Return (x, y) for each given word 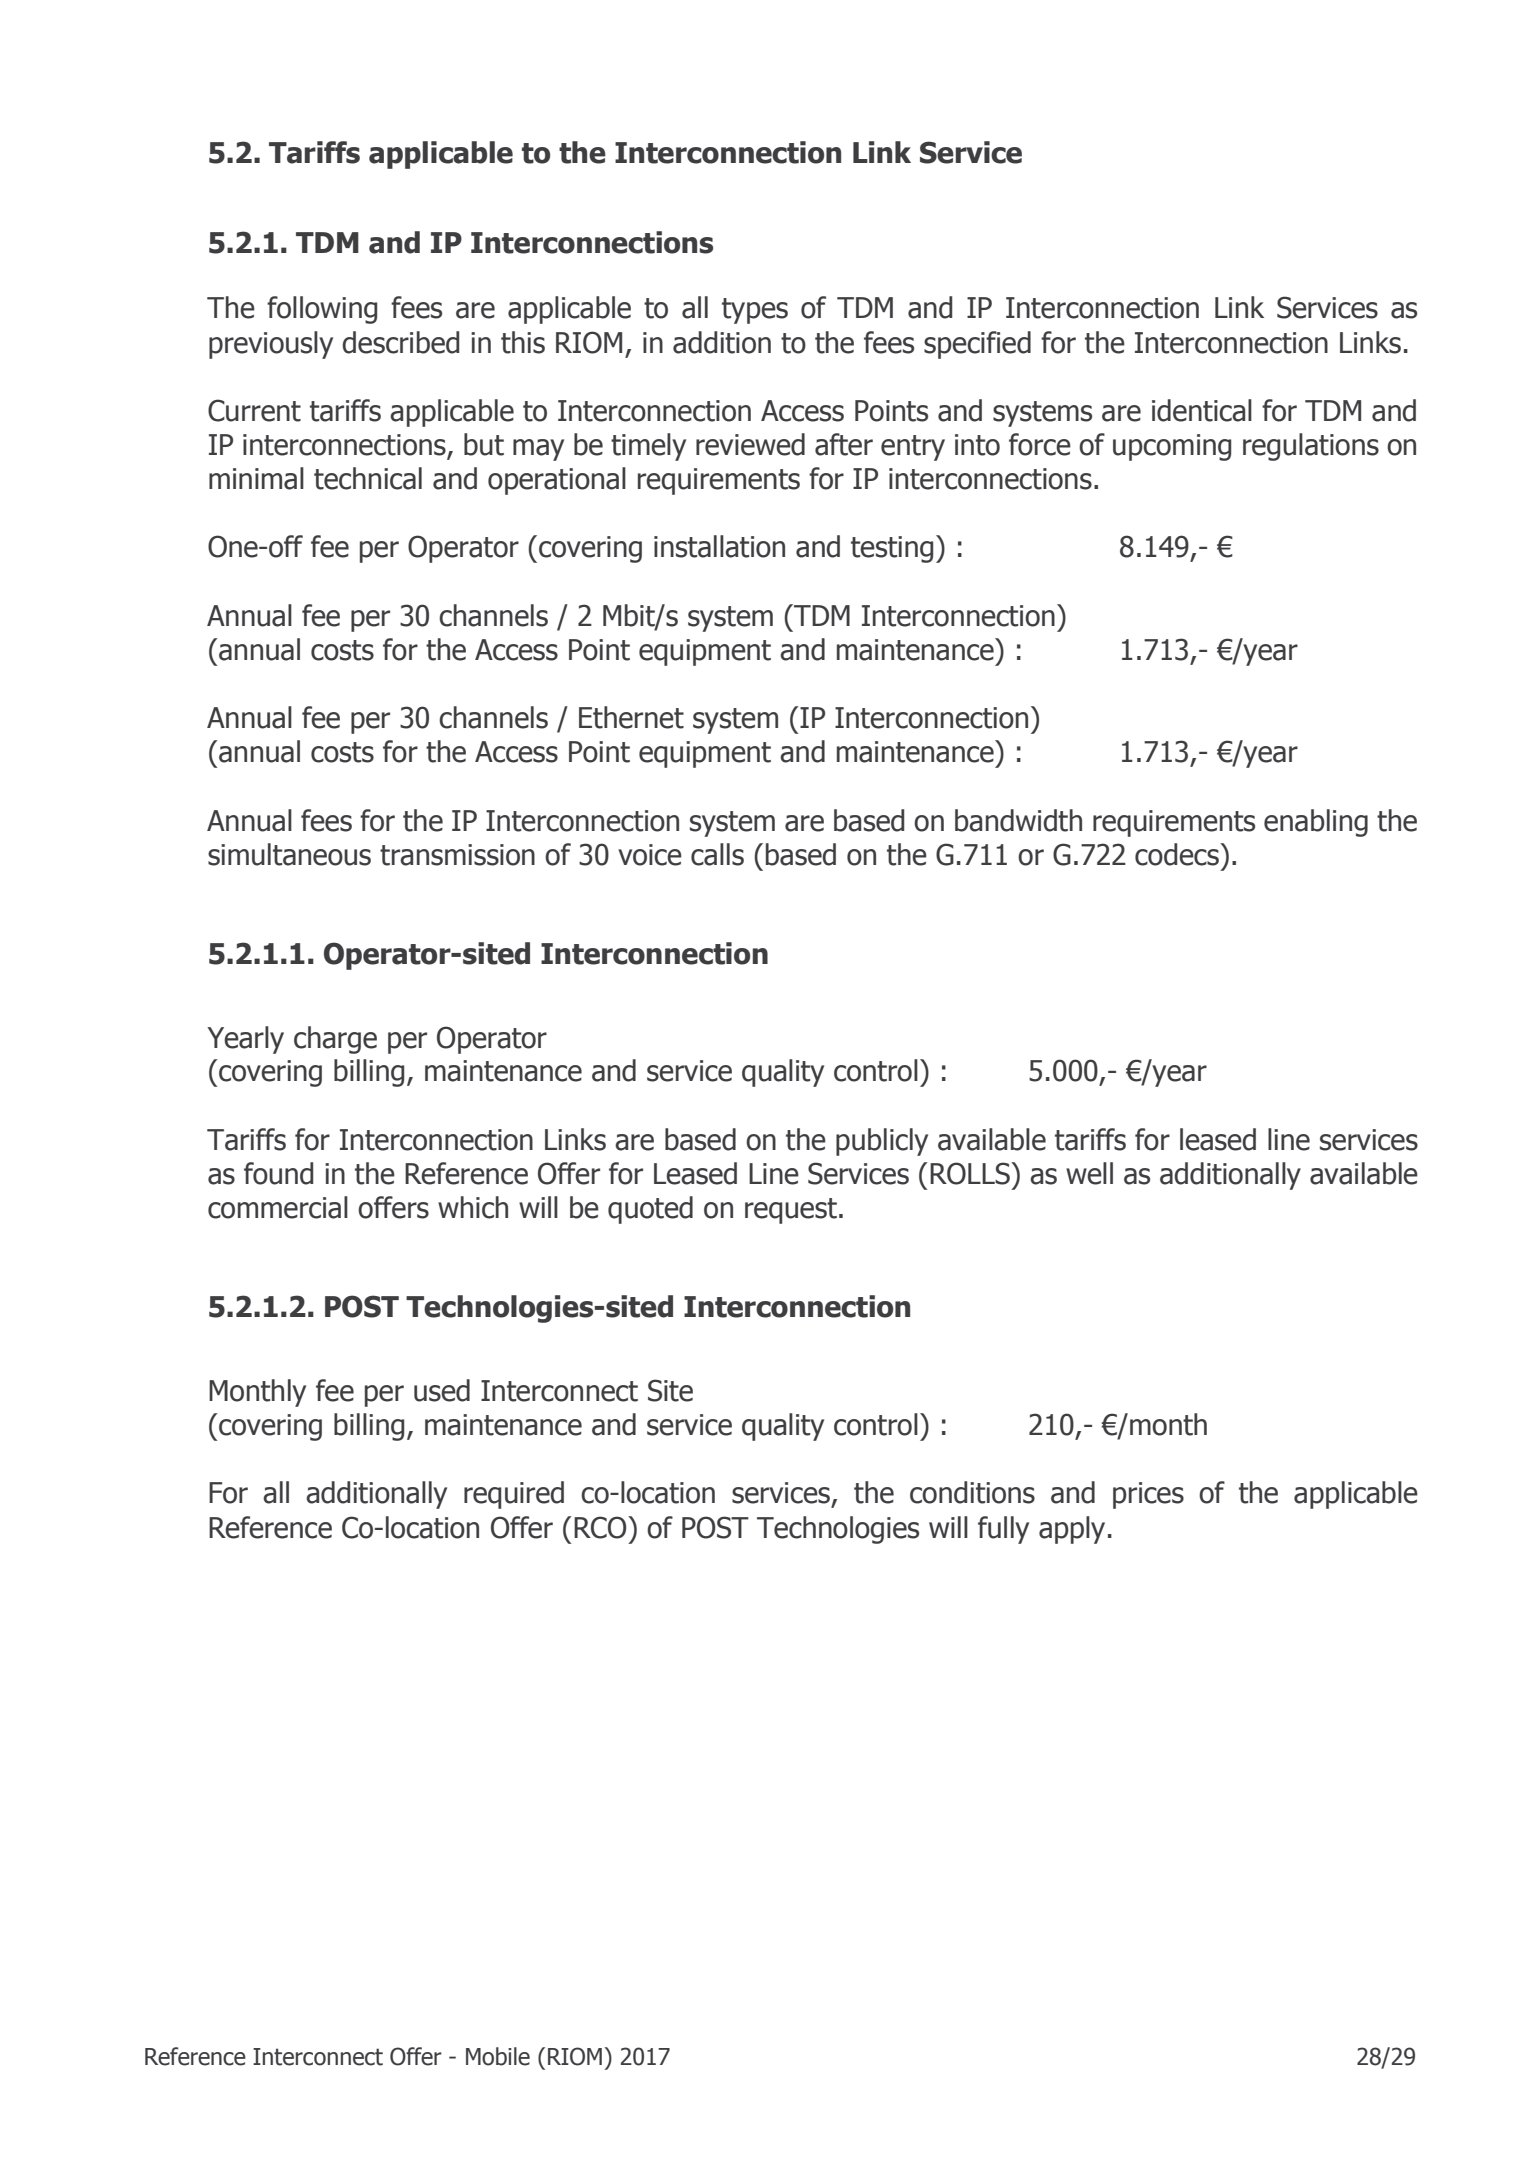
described (400, 342)
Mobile (498, 2056)
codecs (1178, 854)
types (755, 311)
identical (1202, 410)
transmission (457, 855)
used (442, 1390)
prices (1148, 1495)
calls (717, 854)
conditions (972, 1492)
